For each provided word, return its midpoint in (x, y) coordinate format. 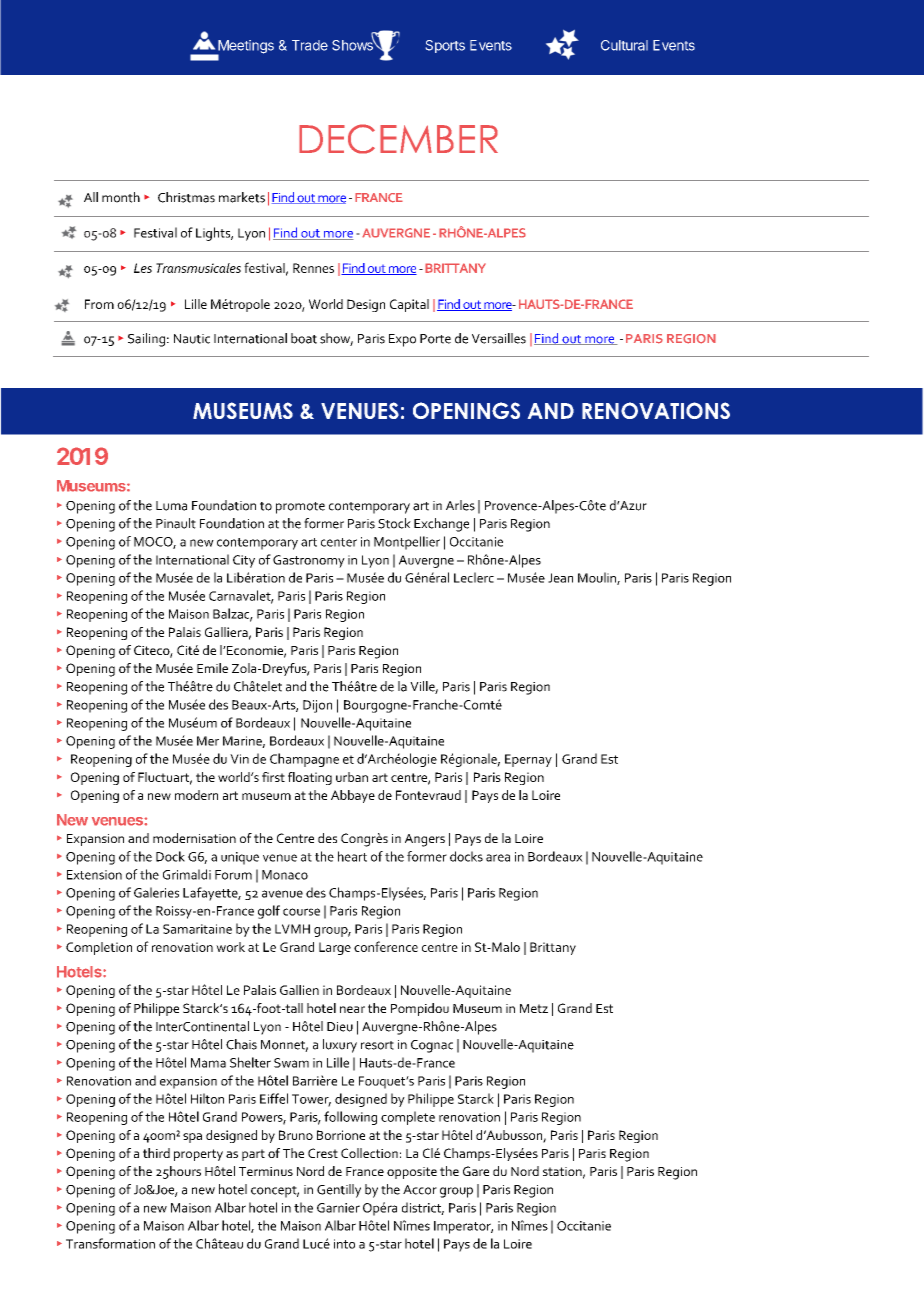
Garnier (338, 1208)
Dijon (317, 706)
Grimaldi (187, 874)
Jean (560, 578)
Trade (310, 45)
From (99, 304)
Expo (402, 340)
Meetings (245, 48)
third (156, 1153)
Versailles (499, 338)
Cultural (624, 45)
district (423, 1208)
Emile (212, 668)
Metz (534, 1008)
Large (335, 948)
